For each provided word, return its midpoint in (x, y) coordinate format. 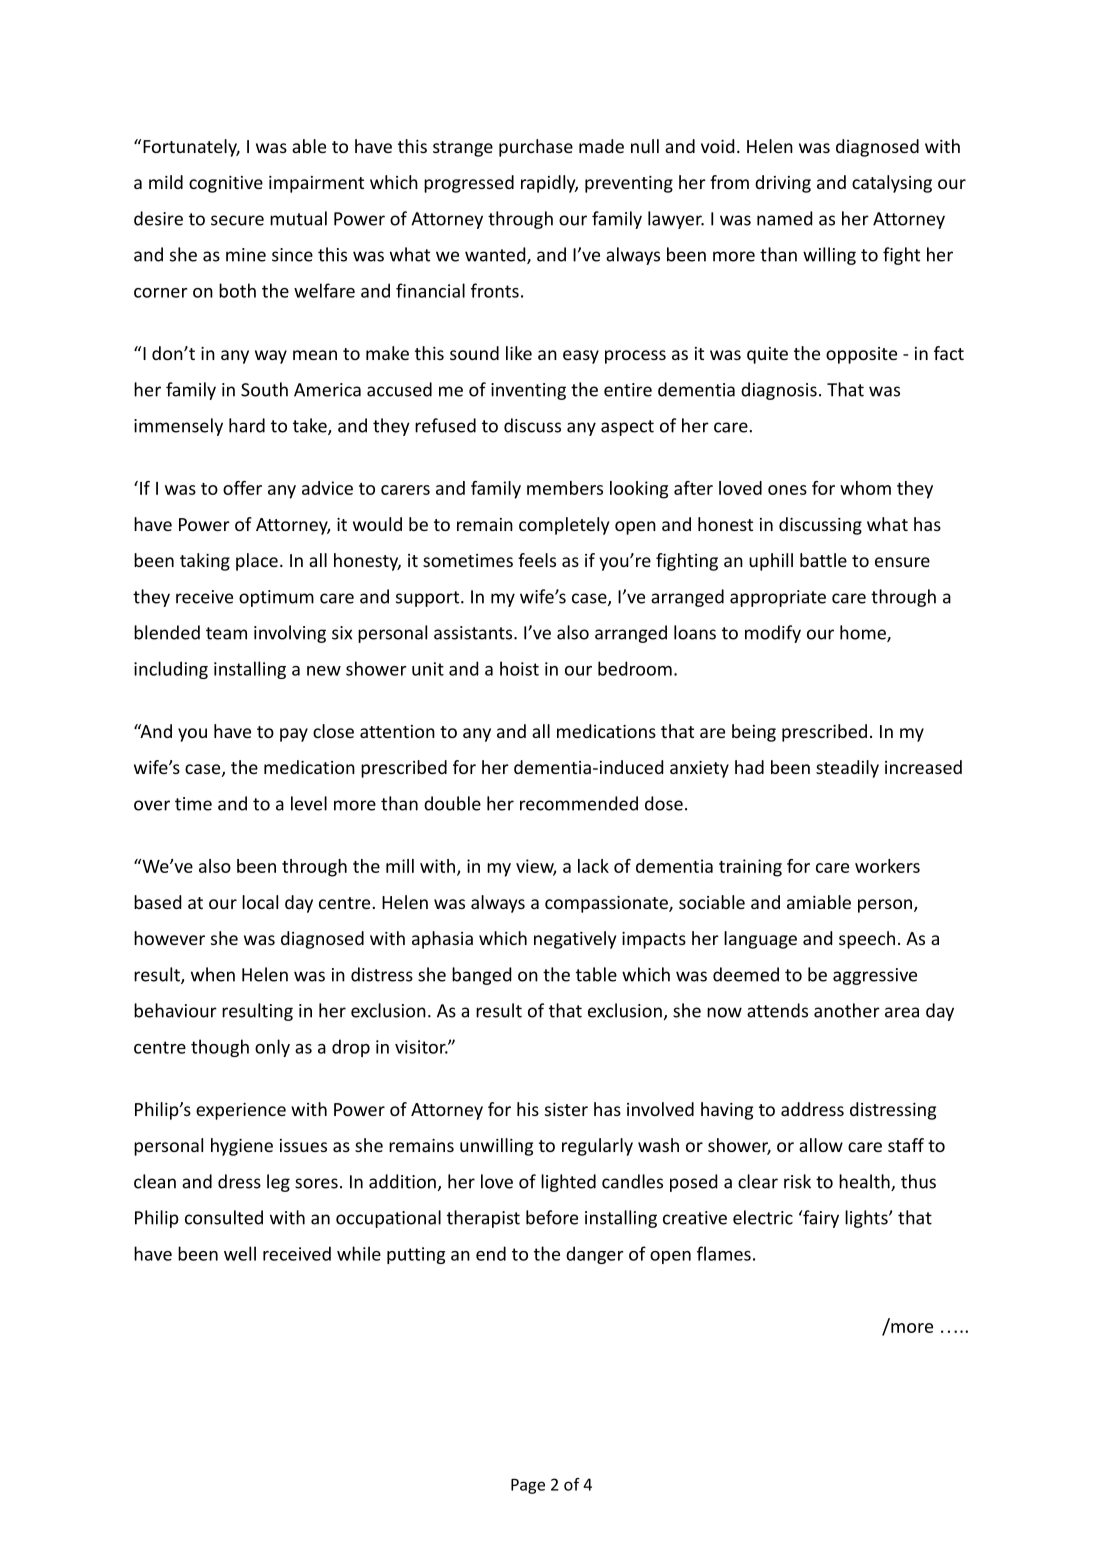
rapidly (549, 184)
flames (724, 1253)
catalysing (892, 184)
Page (528, 1486)
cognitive (226, 184)
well (240, 1253)
